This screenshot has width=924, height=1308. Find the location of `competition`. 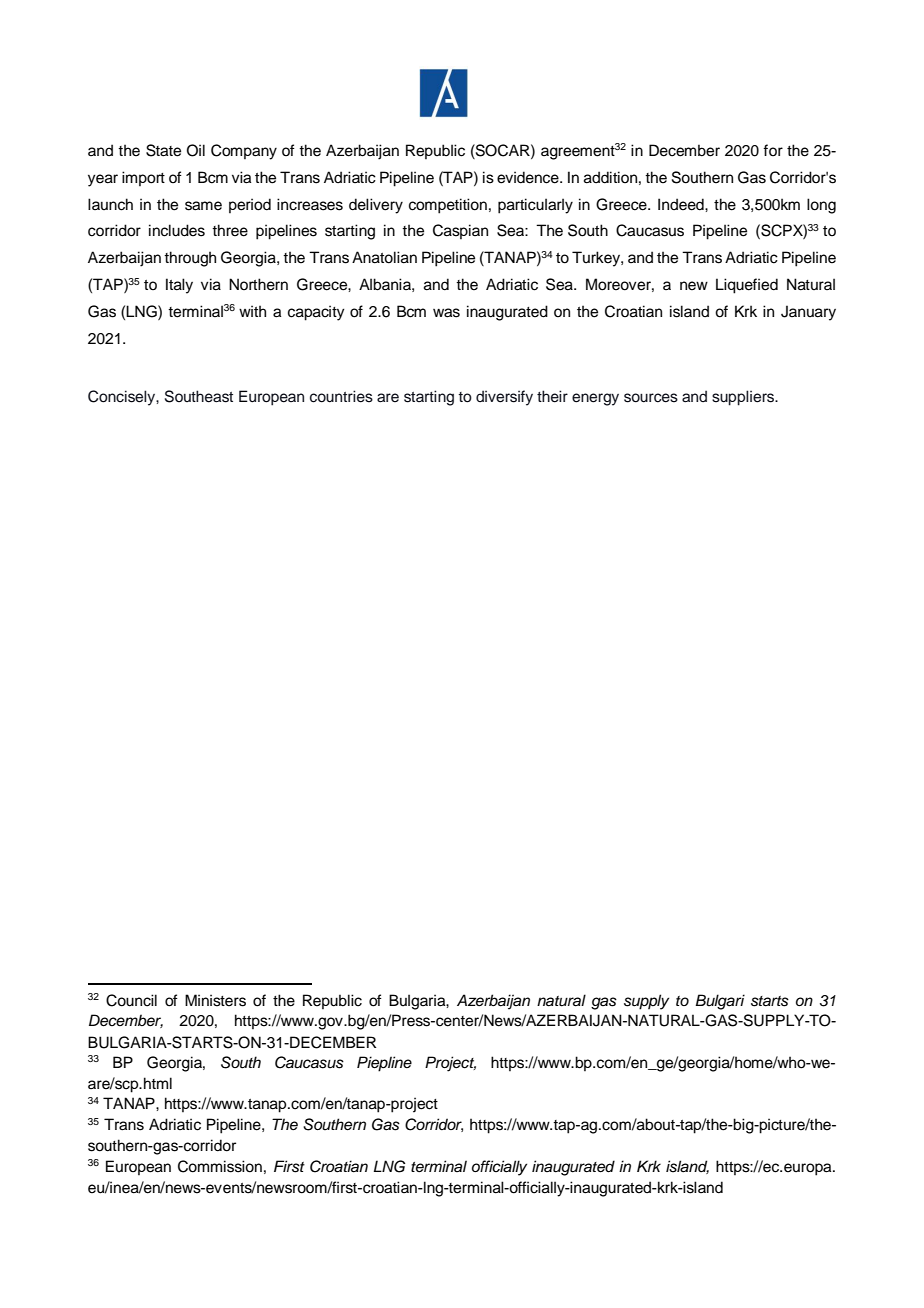

competition is located at coordinates (448, 206).
